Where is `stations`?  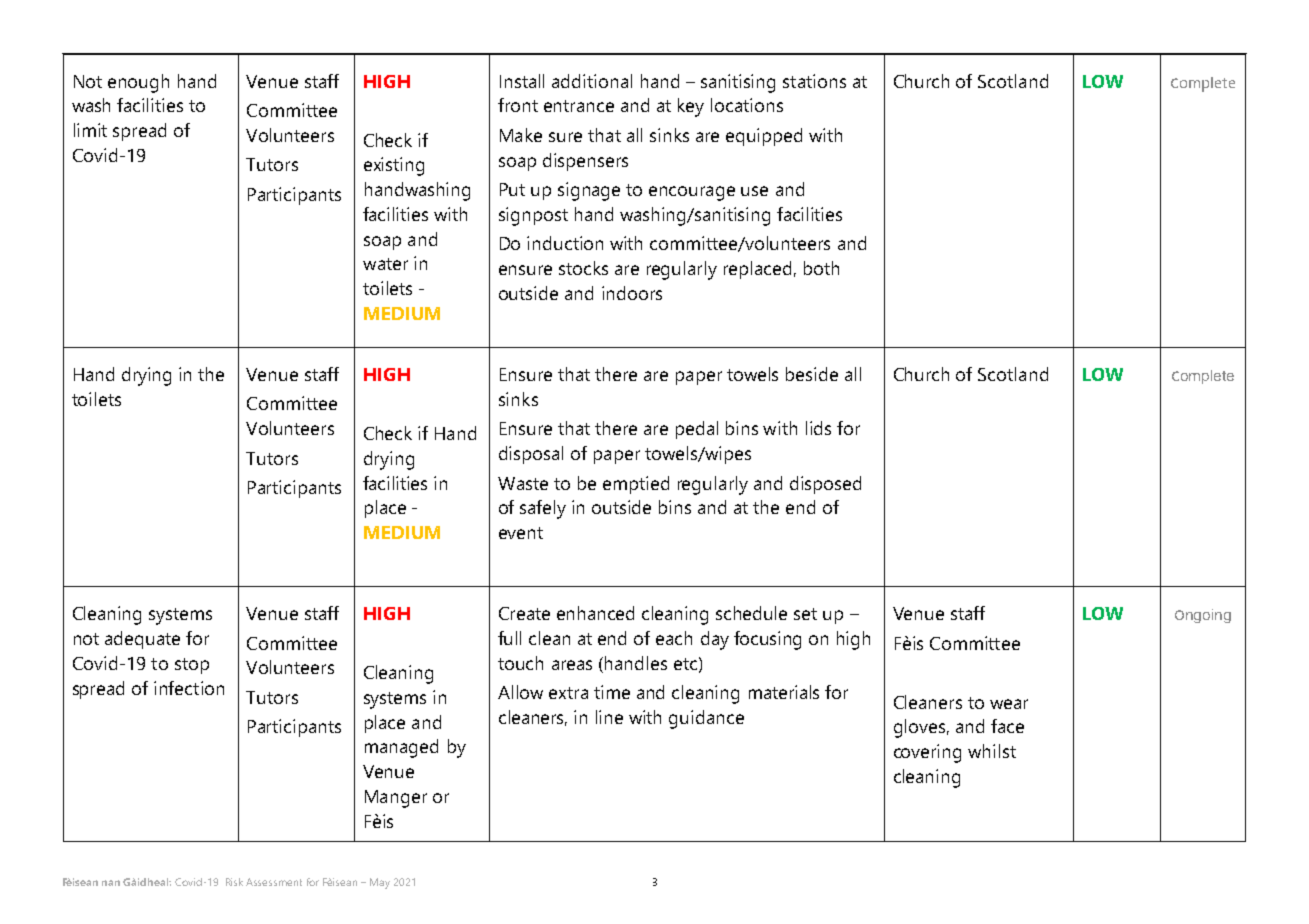 stations is located at coordinates (814, 81).
